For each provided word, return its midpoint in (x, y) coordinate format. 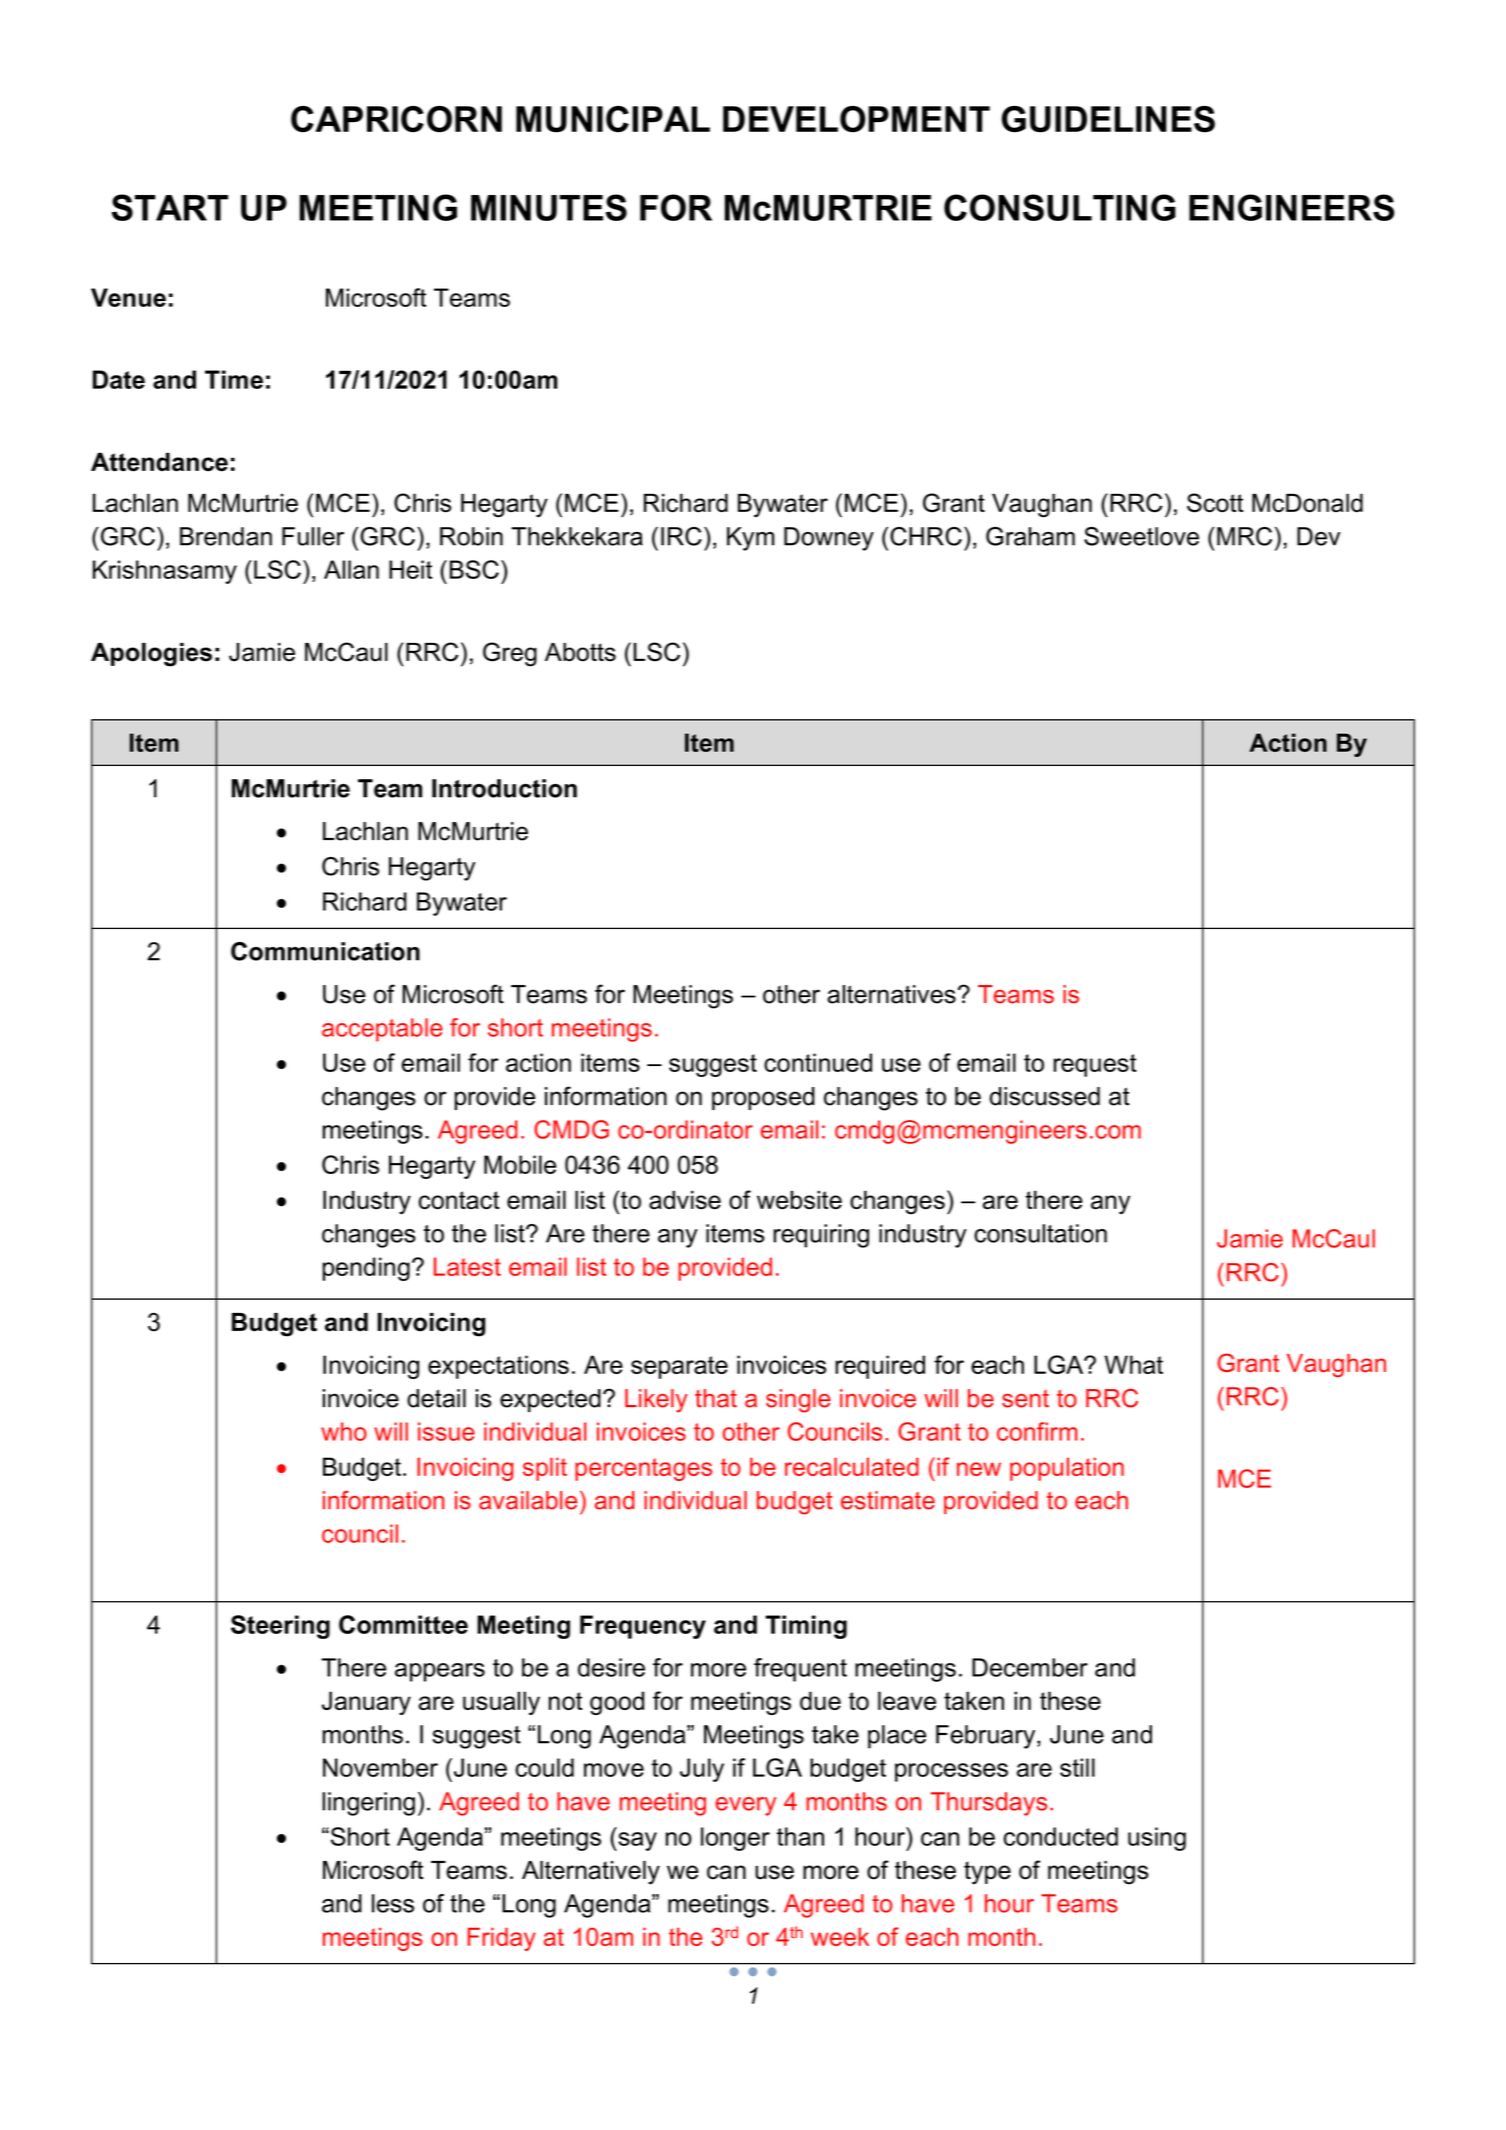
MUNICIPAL (613, 119)
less (393, 1903)
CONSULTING (1060, 207)
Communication (325, 951)
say (636, 1841)
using (1157, 1839)
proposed (763, 1098)
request (1095, 1065)
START (170, 207)
